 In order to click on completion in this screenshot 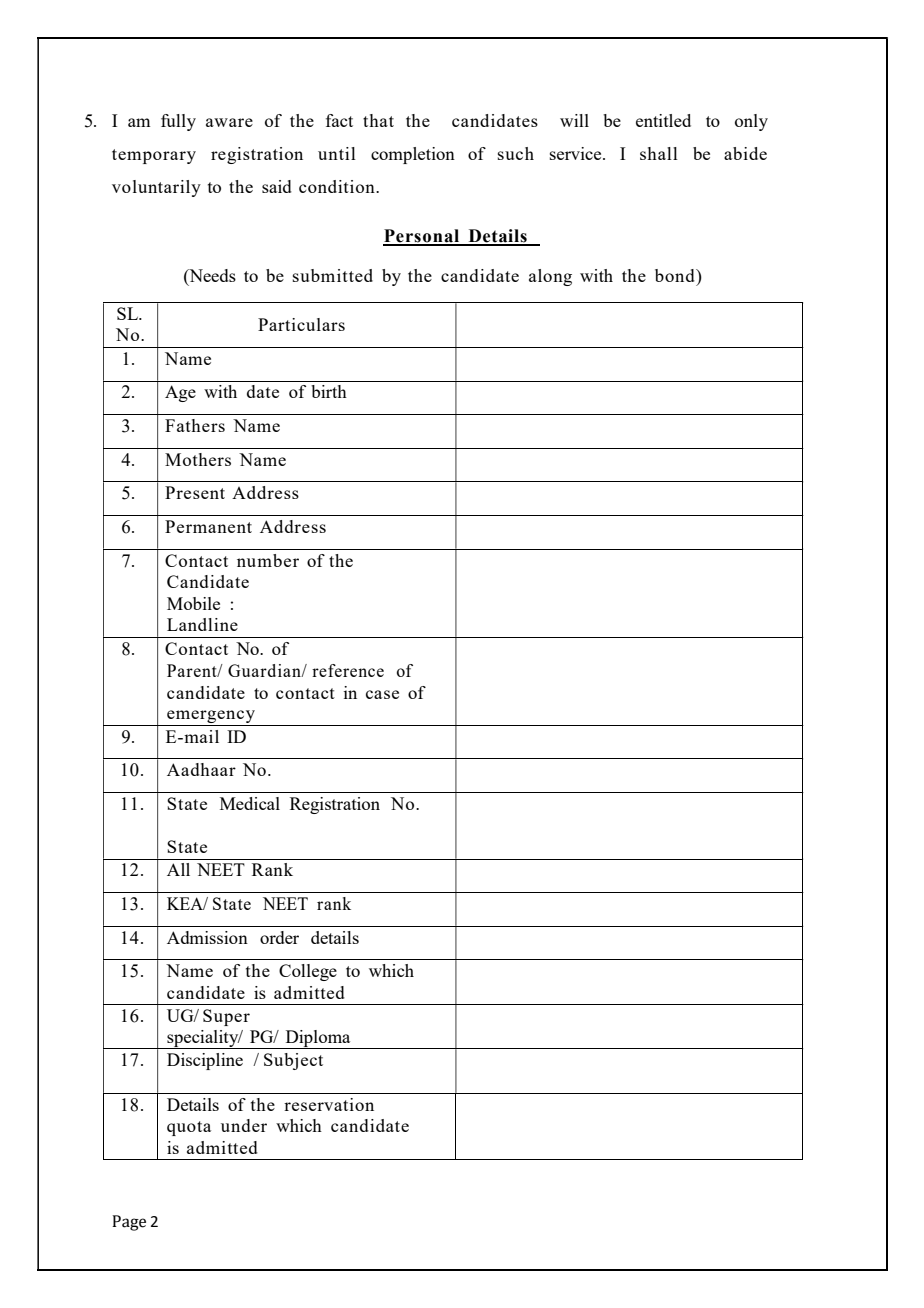, I will do `click(413, 155)`.
